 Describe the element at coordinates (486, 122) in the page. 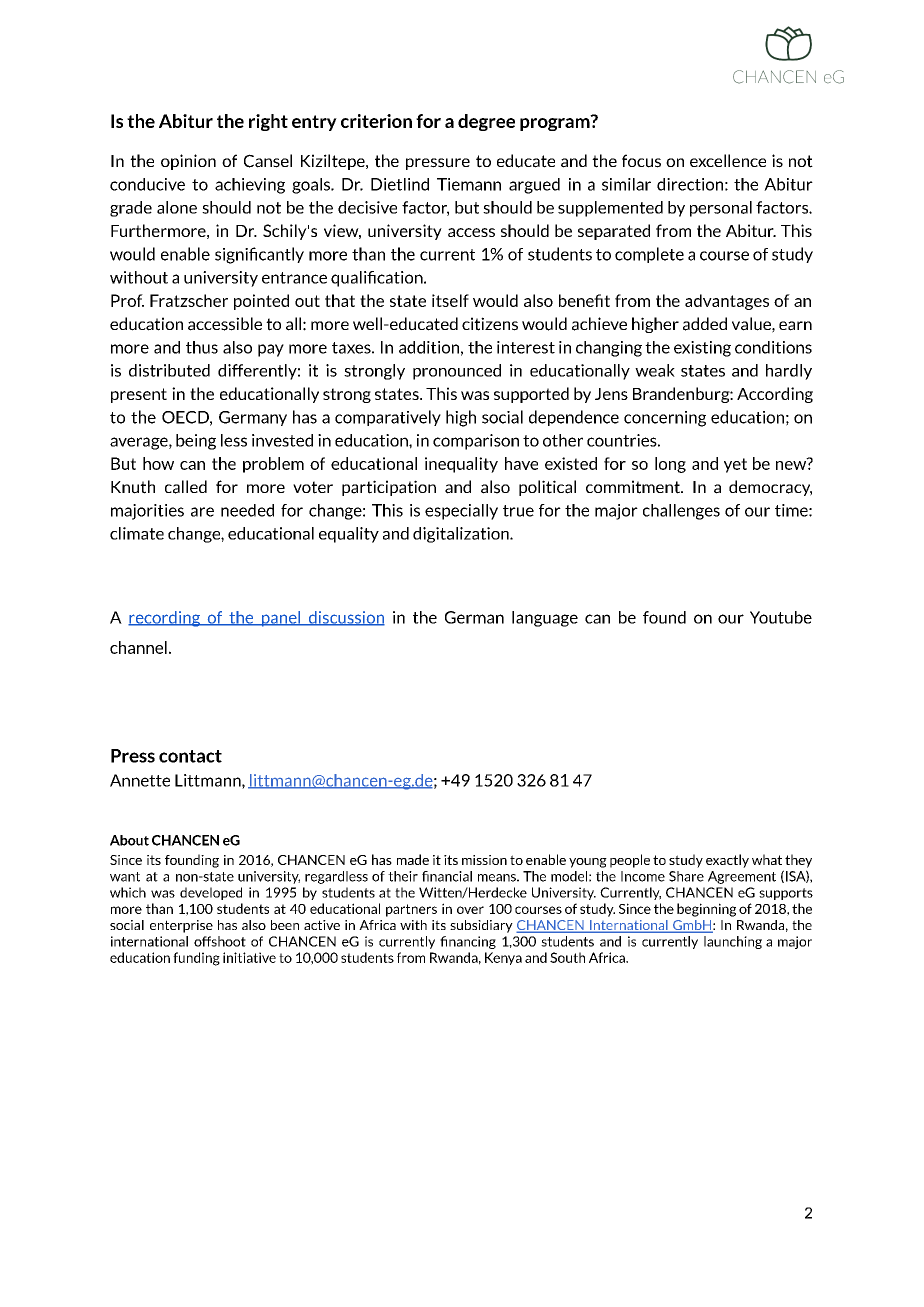

I see `degree` at that location.
